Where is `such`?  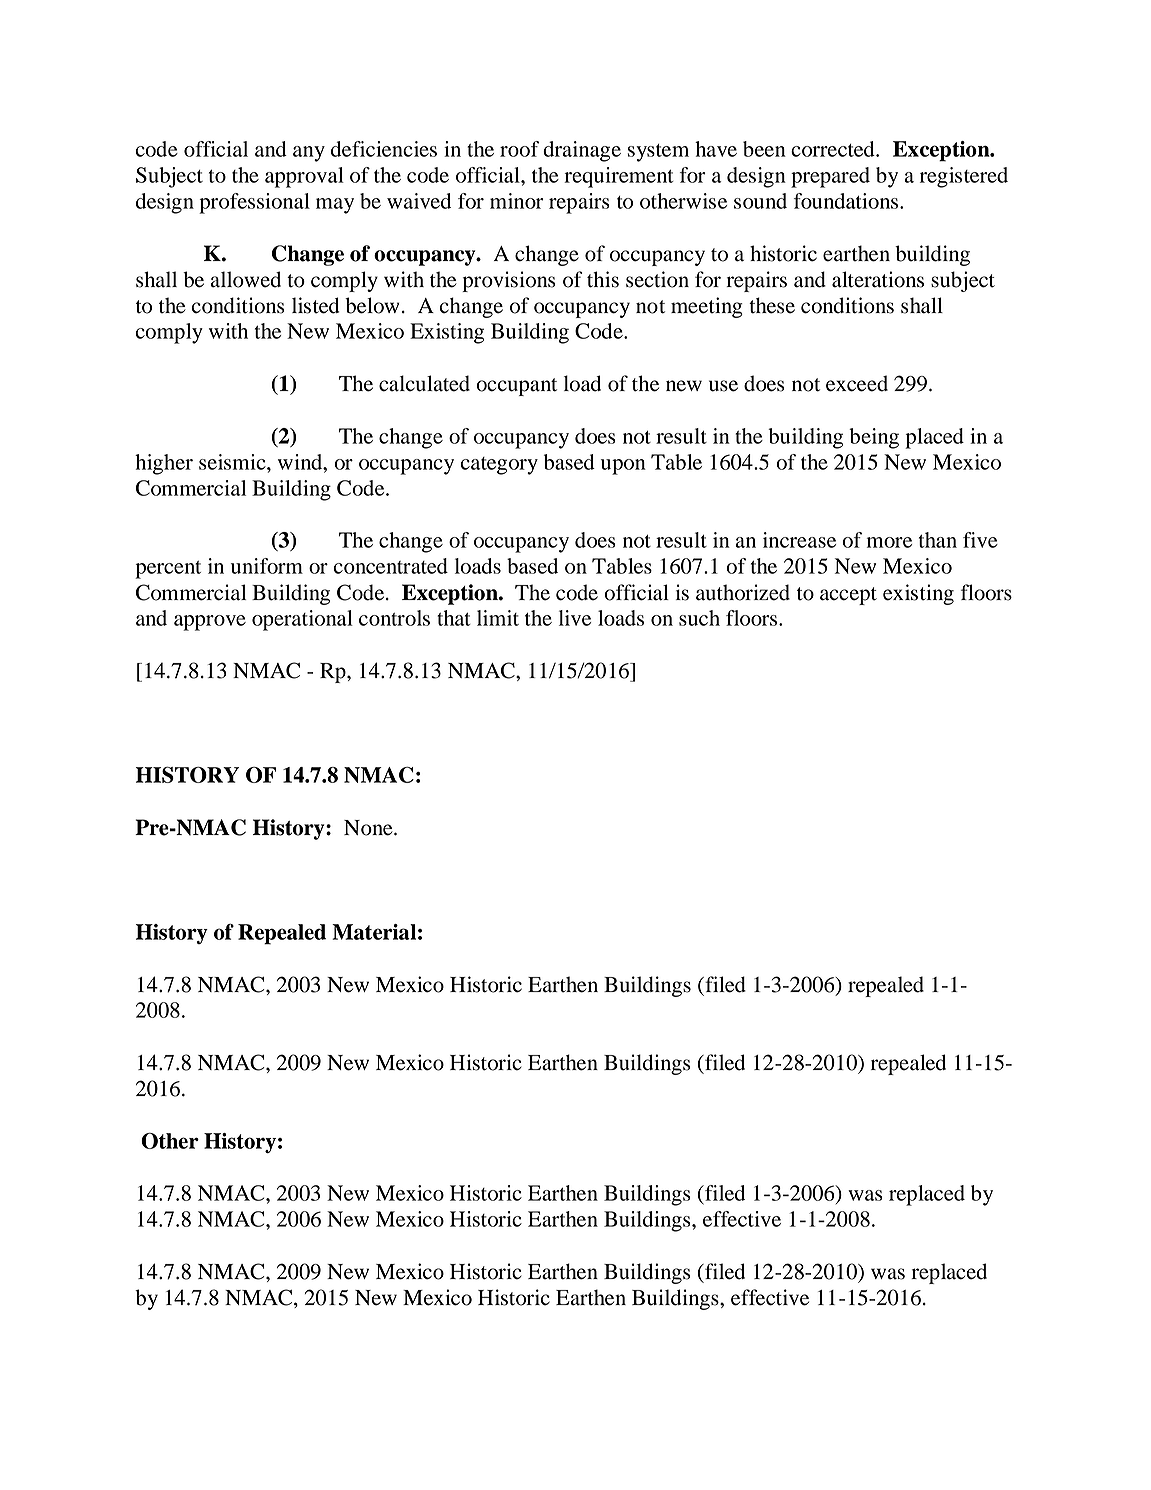
such is located at coordinates (699, 618).
